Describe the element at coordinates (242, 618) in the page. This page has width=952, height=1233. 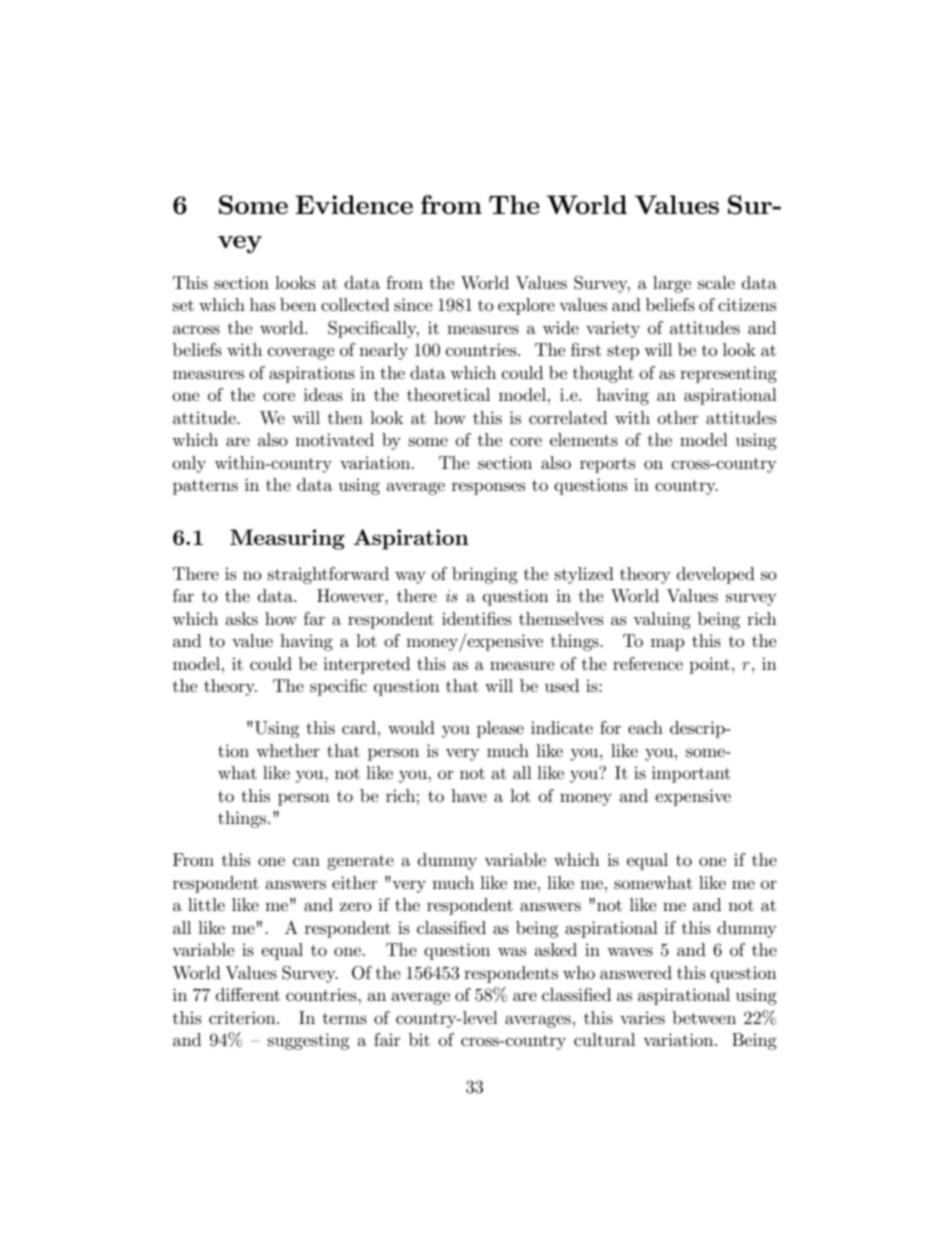
I see `asks` at that location.
